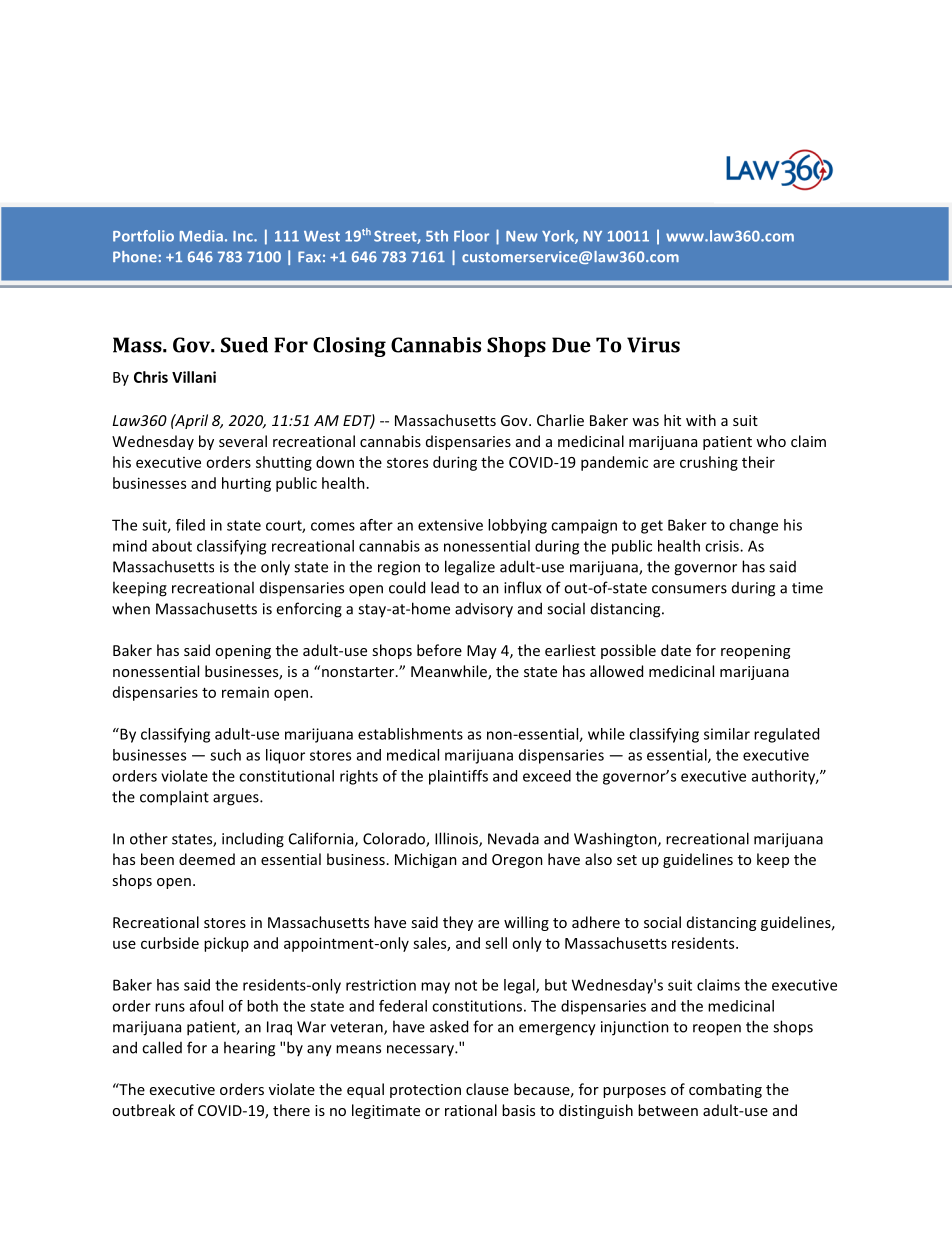 This screenshot has width=952, height=1233. What do you see at coordinates (190, 525) in the screenshot?
I see `filed` at bounding box center [190, 525].
